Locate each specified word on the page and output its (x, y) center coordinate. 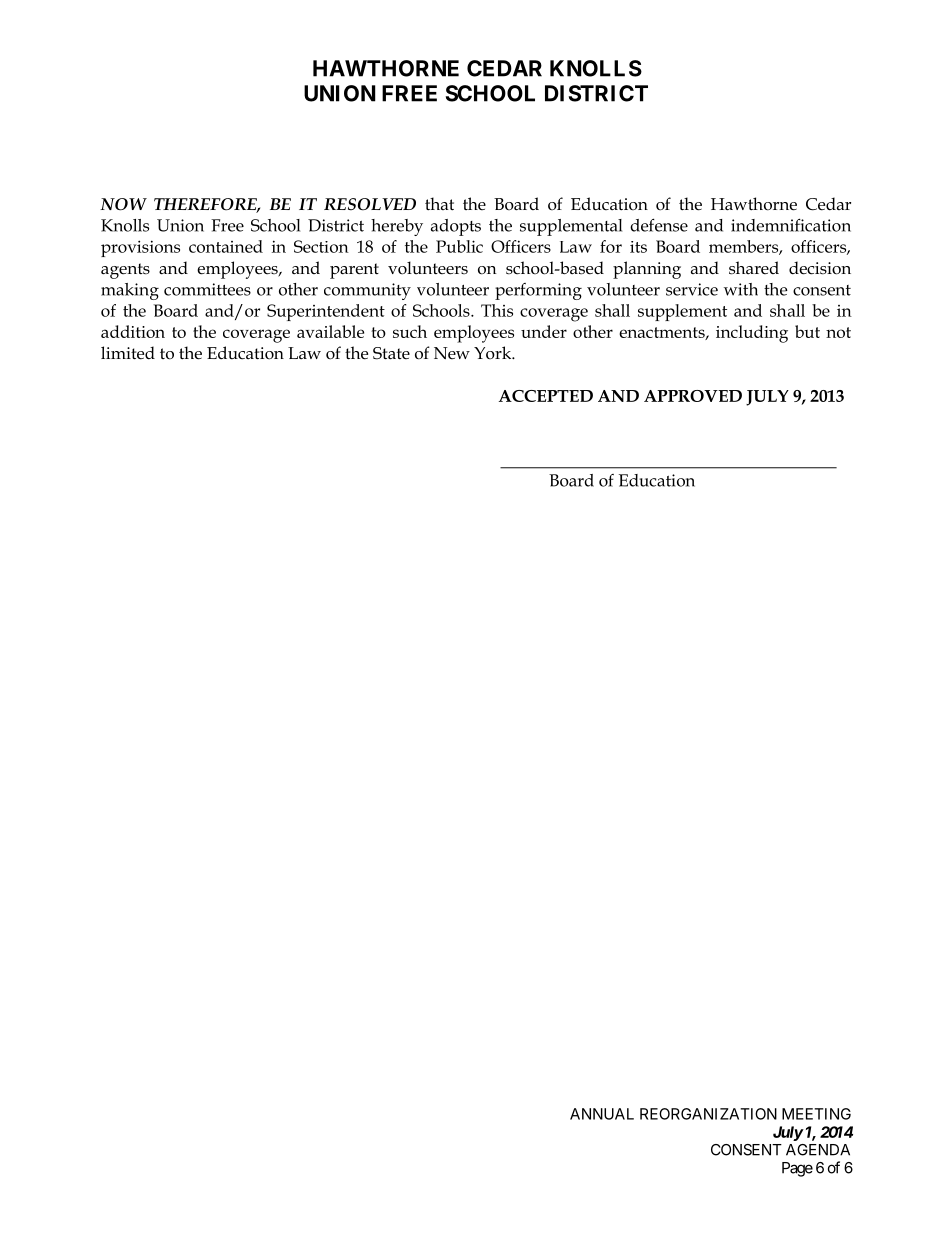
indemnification (791, 225)
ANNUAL (602, 1114)
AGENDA (818, 1150)
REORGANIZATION (708, 1114)
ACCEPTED (546, 396)
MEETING (816, 1114)
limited (128, 353)
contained (226, 246)
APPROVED (693, 396)
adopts (456, 227)
